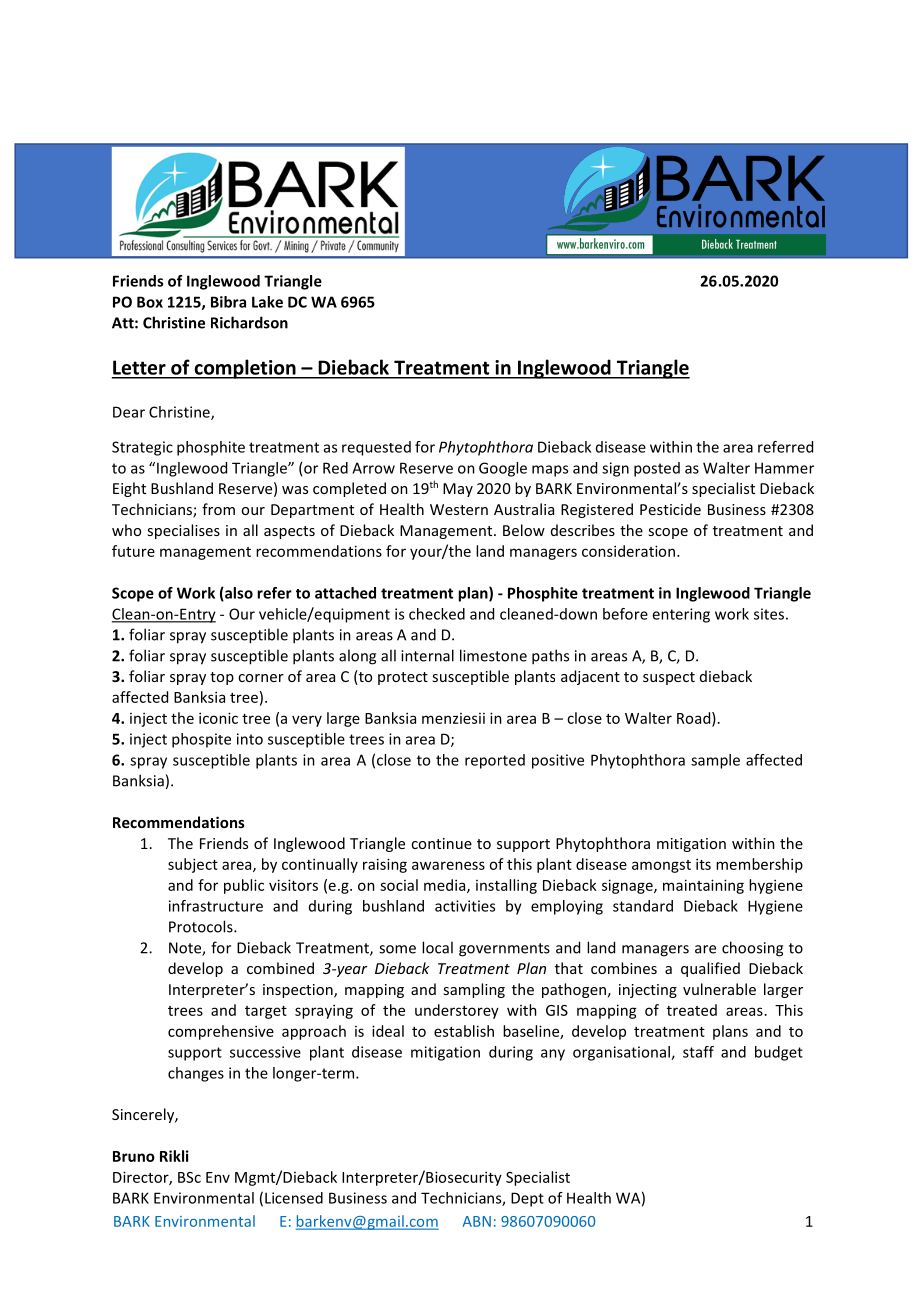  What do you see at coordinates (703, 886) in the screenshot?
I see `maintaining` at bounding box center [703, 886].
